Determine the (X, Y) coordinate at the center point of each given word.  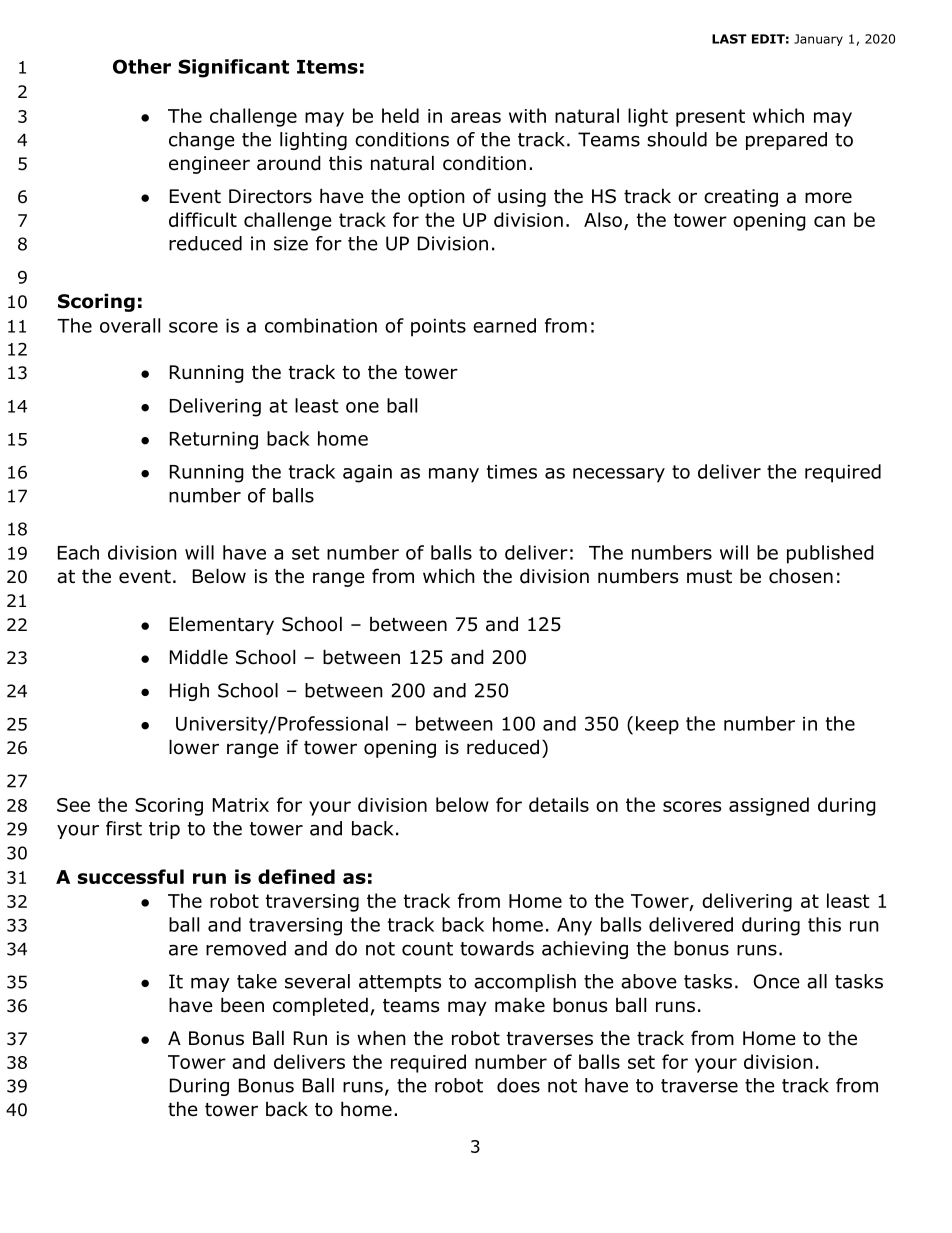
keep (657, 725)
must (709, 577)
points (438, 328)
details (559, 804)
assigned (769, 806)
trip (164, 830)
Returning (214, 441)
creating (741, 198)
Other (142, 66)
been (242, 1005)
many (454, 475)
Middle (199, 657)
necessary (619, 475)
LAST (729, 39)
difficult (203, 219)
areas (476, 117)
